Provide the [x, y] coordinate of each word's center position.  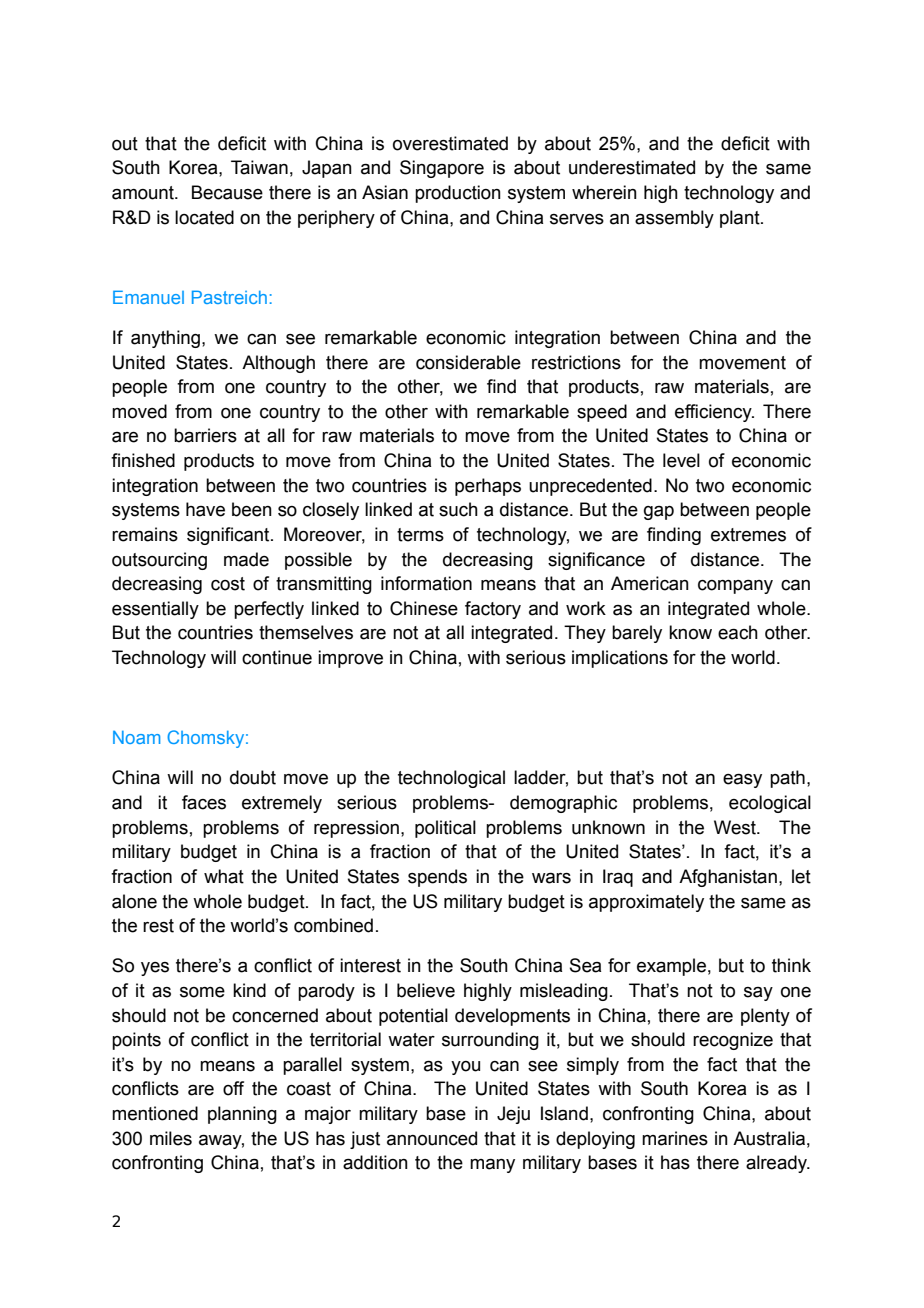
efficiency [714, 413]
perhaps [488, 487]
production [458, 194]
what [224, 876]
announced [432, 1138]
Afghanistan [728, 878]
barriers [205, 435]
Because [227, 192]
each [738, 632]
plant [741, 219]
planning [242, 1115]
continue [277, 657]
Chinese [424, 608]
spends [437, 878]
